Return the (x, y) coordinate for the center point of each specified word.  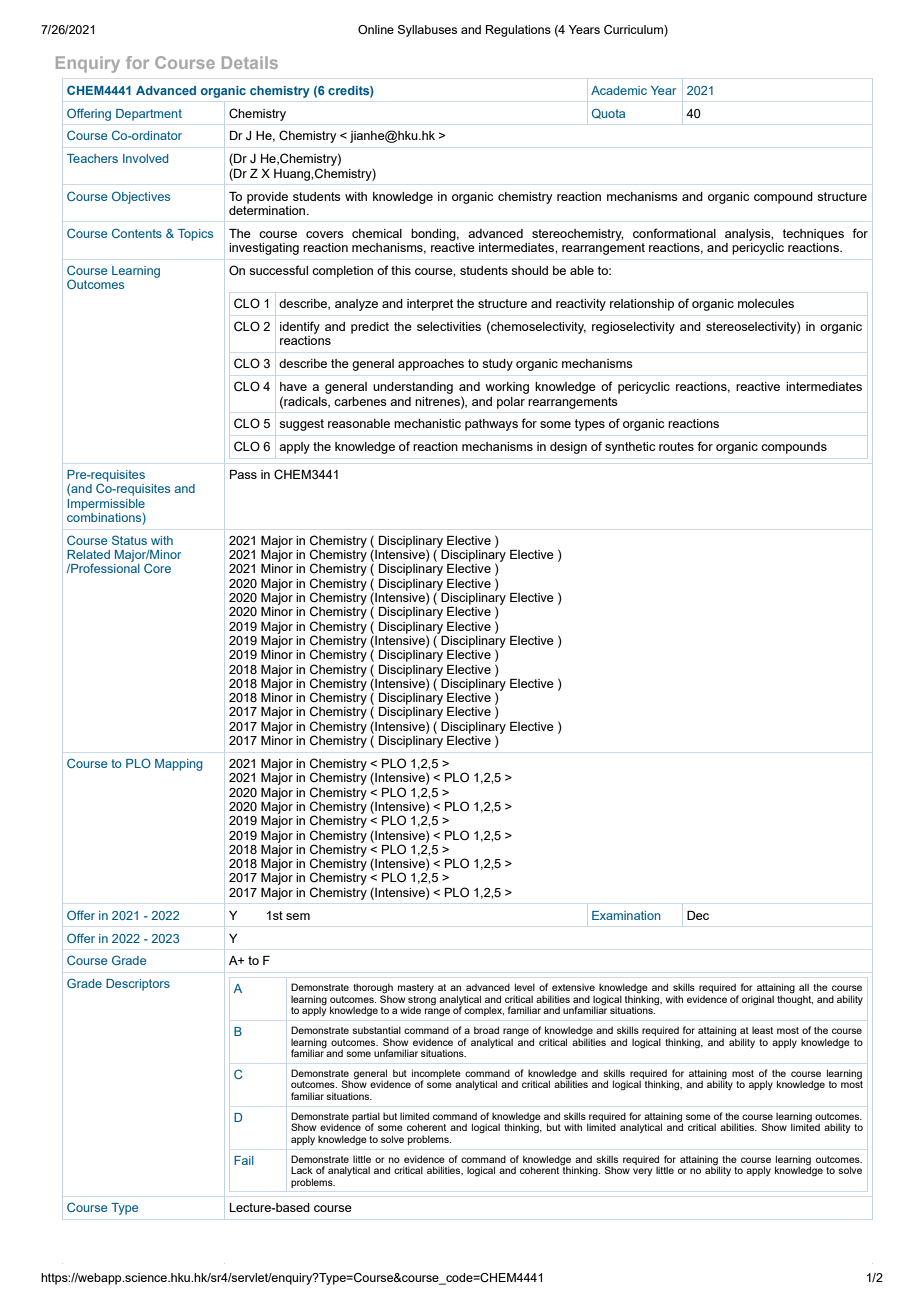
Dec (698, 915)
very (642, 1172)
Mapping (179, 765)
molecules (766, 303)
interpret (430, 305)
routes (676, 446)
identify (300, 327)
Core (157, 568)
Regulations (518, 31)
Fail (244, 1160)
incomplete (436, 1075)
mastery (416, 988)
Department (149, 115)
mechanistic (427, 423)
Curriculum (634, 31)
